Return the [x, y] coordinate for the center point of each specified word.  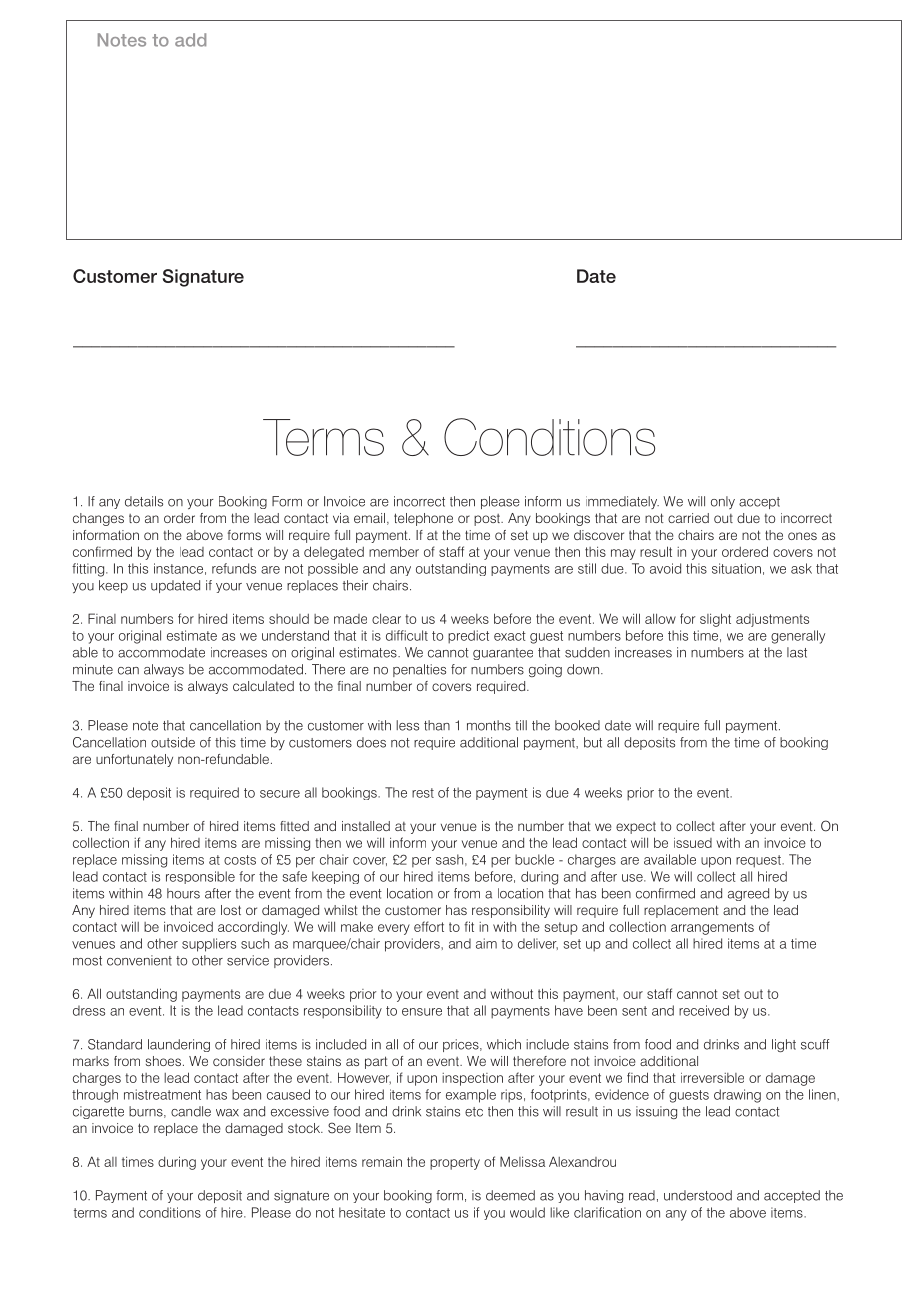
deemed [510, 1195]
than [437, 725]
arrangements [712, 928]
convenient [139, 960]
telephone [423, 519]
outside [173, 742]
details [144, 501]
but [593, 742]
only [723, 502]
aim [486, 943]
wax [227, 1113]
